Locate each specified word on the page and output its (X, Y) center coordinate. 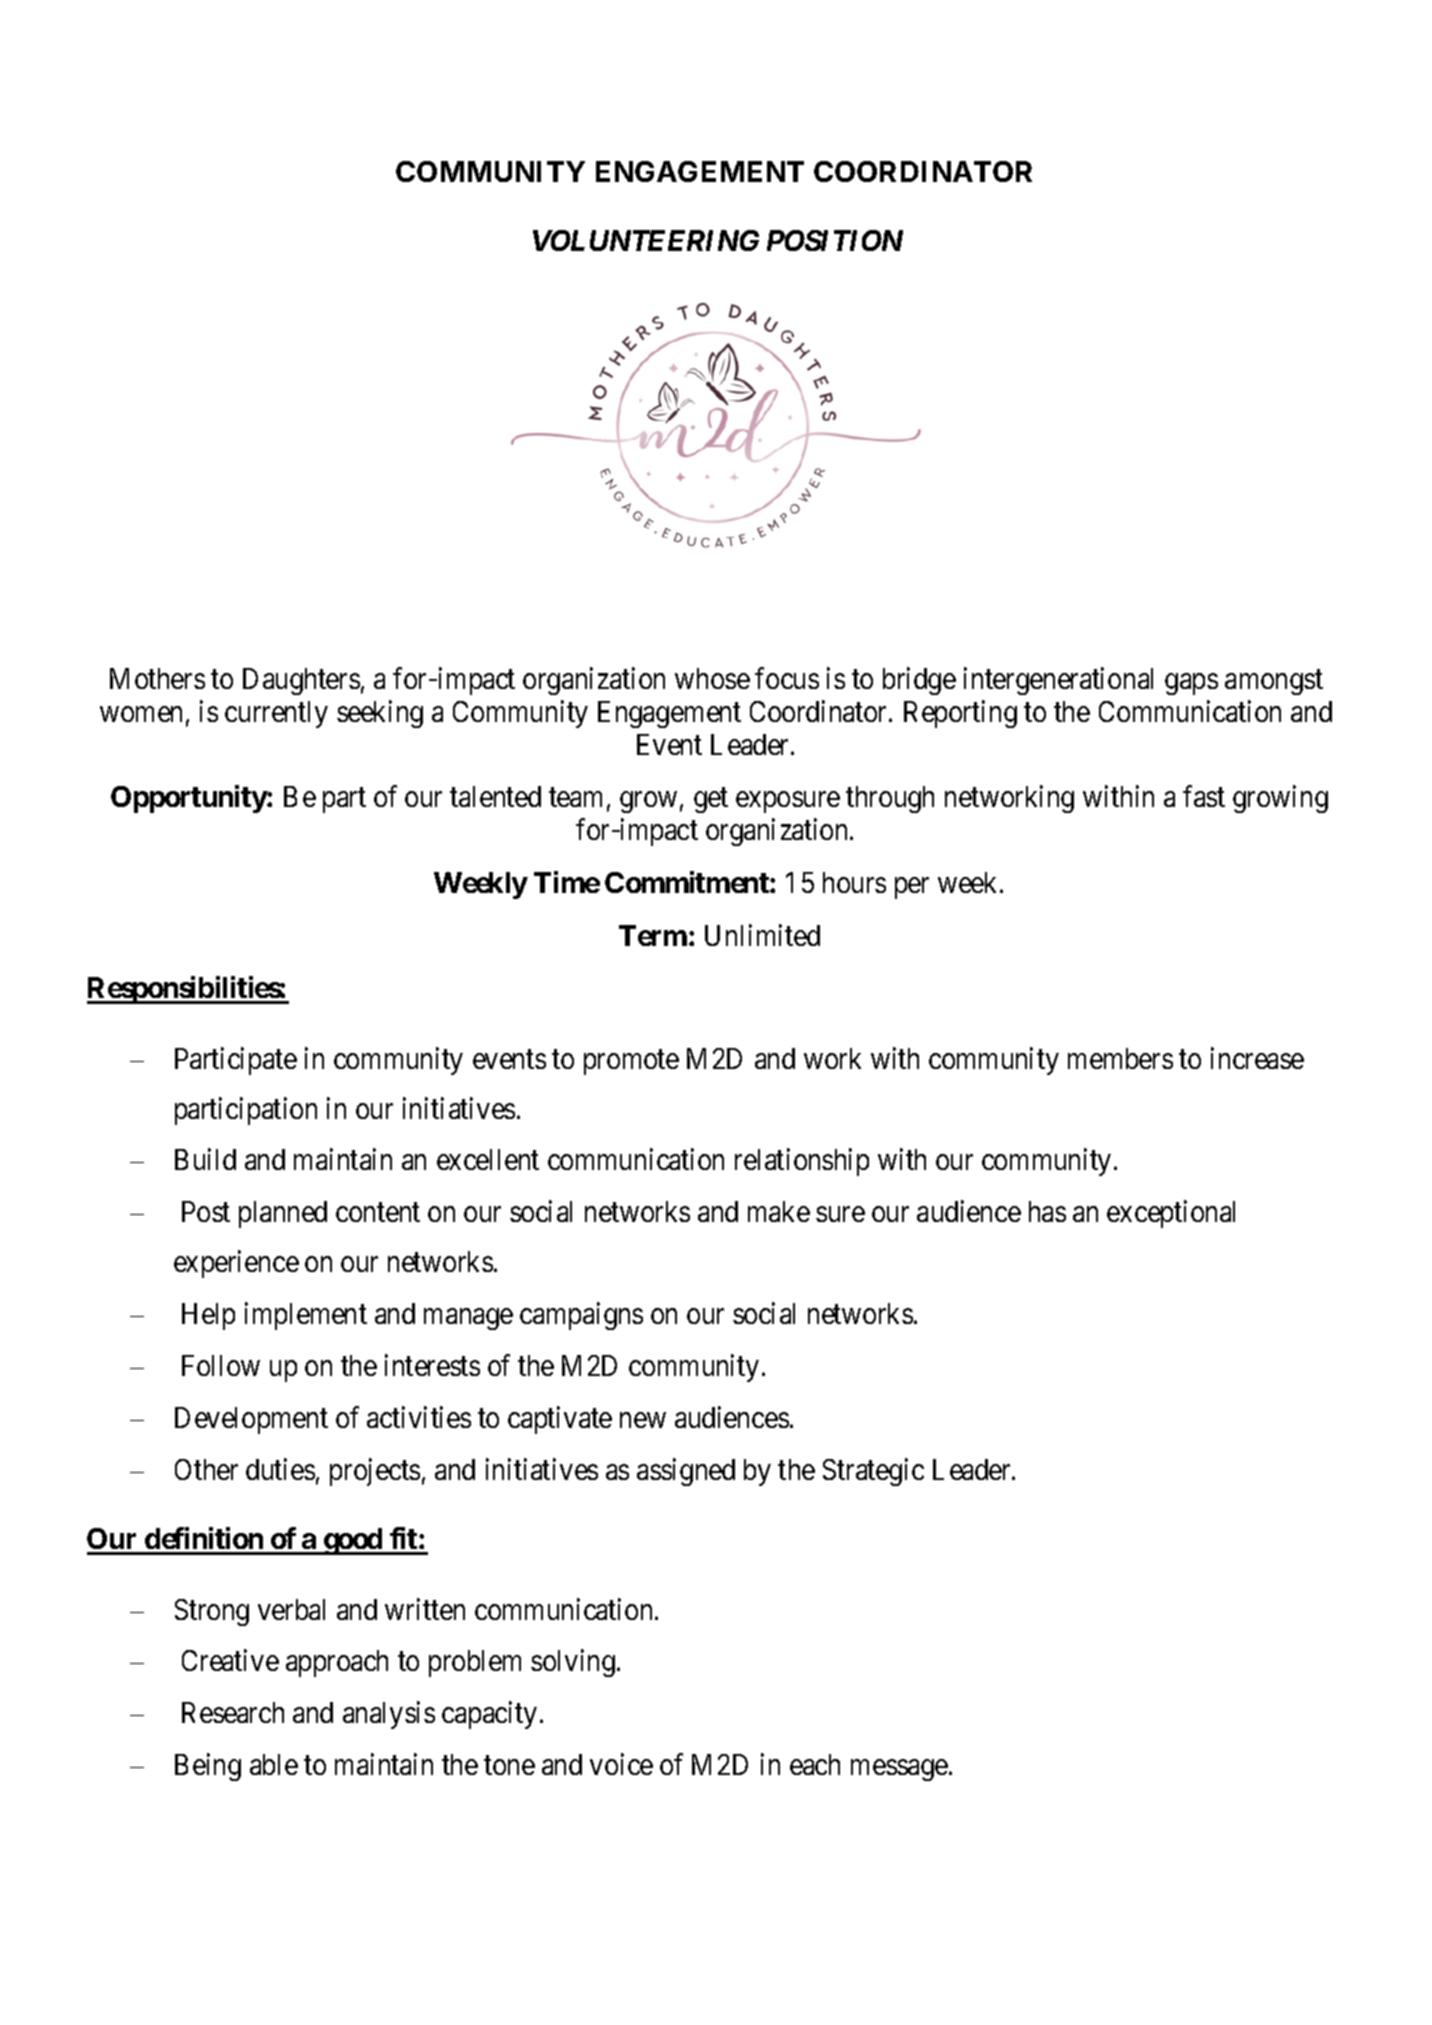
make (779, 1211)
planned (283, 1214)
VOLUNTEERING (646, 240)
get (711, 801)
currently (276, 714)
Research (233, 1712)
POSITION (835, 240)
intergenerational (1058, 681)
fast (1204, 796)
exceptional (1171, 1214)
